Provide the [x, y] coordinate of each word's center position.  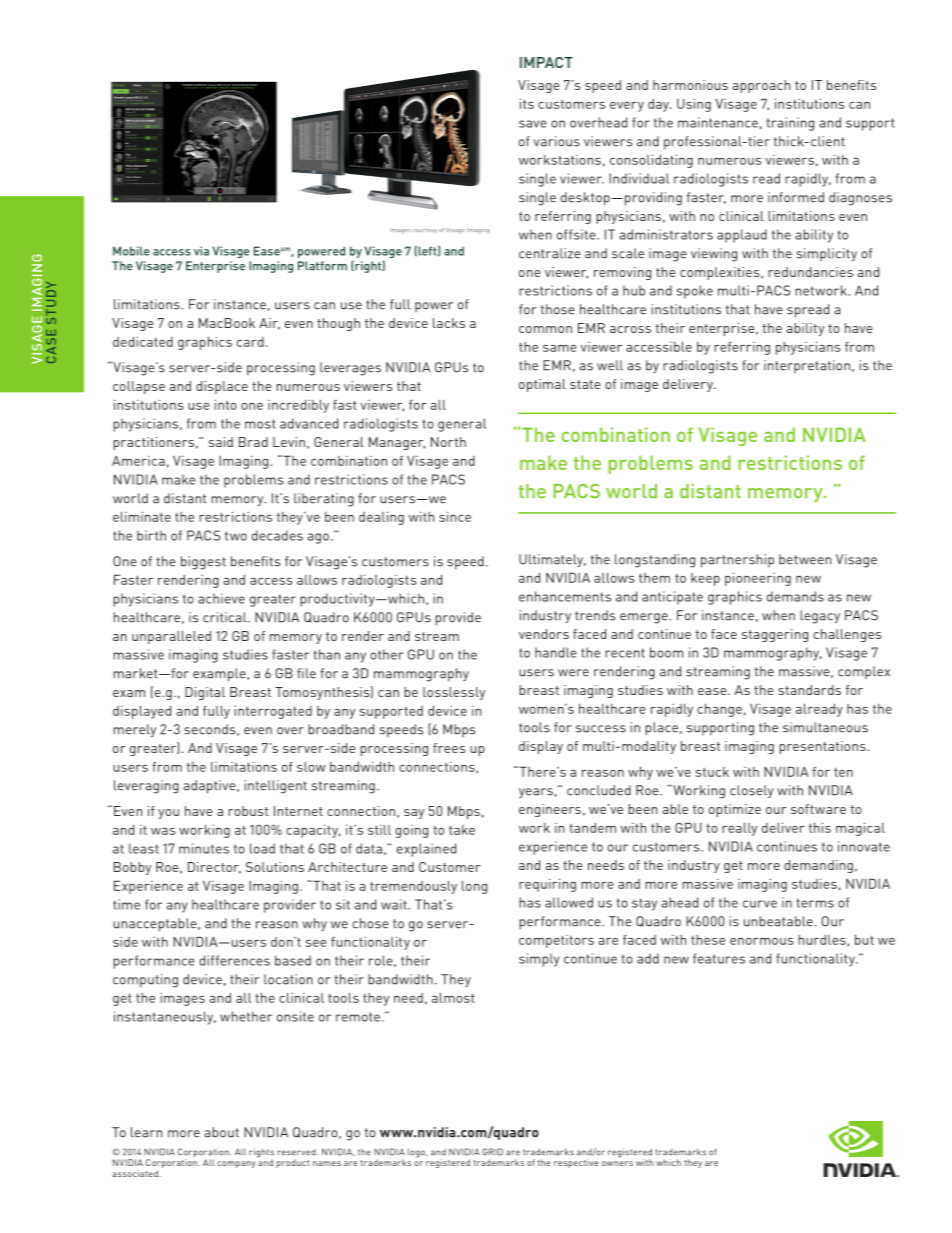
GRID [492, 1152]
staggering [775, 635]
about [221, 1132]
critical [226, 617]
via [201, 251]
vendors [544, 634]
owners [617, 1163]
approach [761, 86]
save [533, 124]
